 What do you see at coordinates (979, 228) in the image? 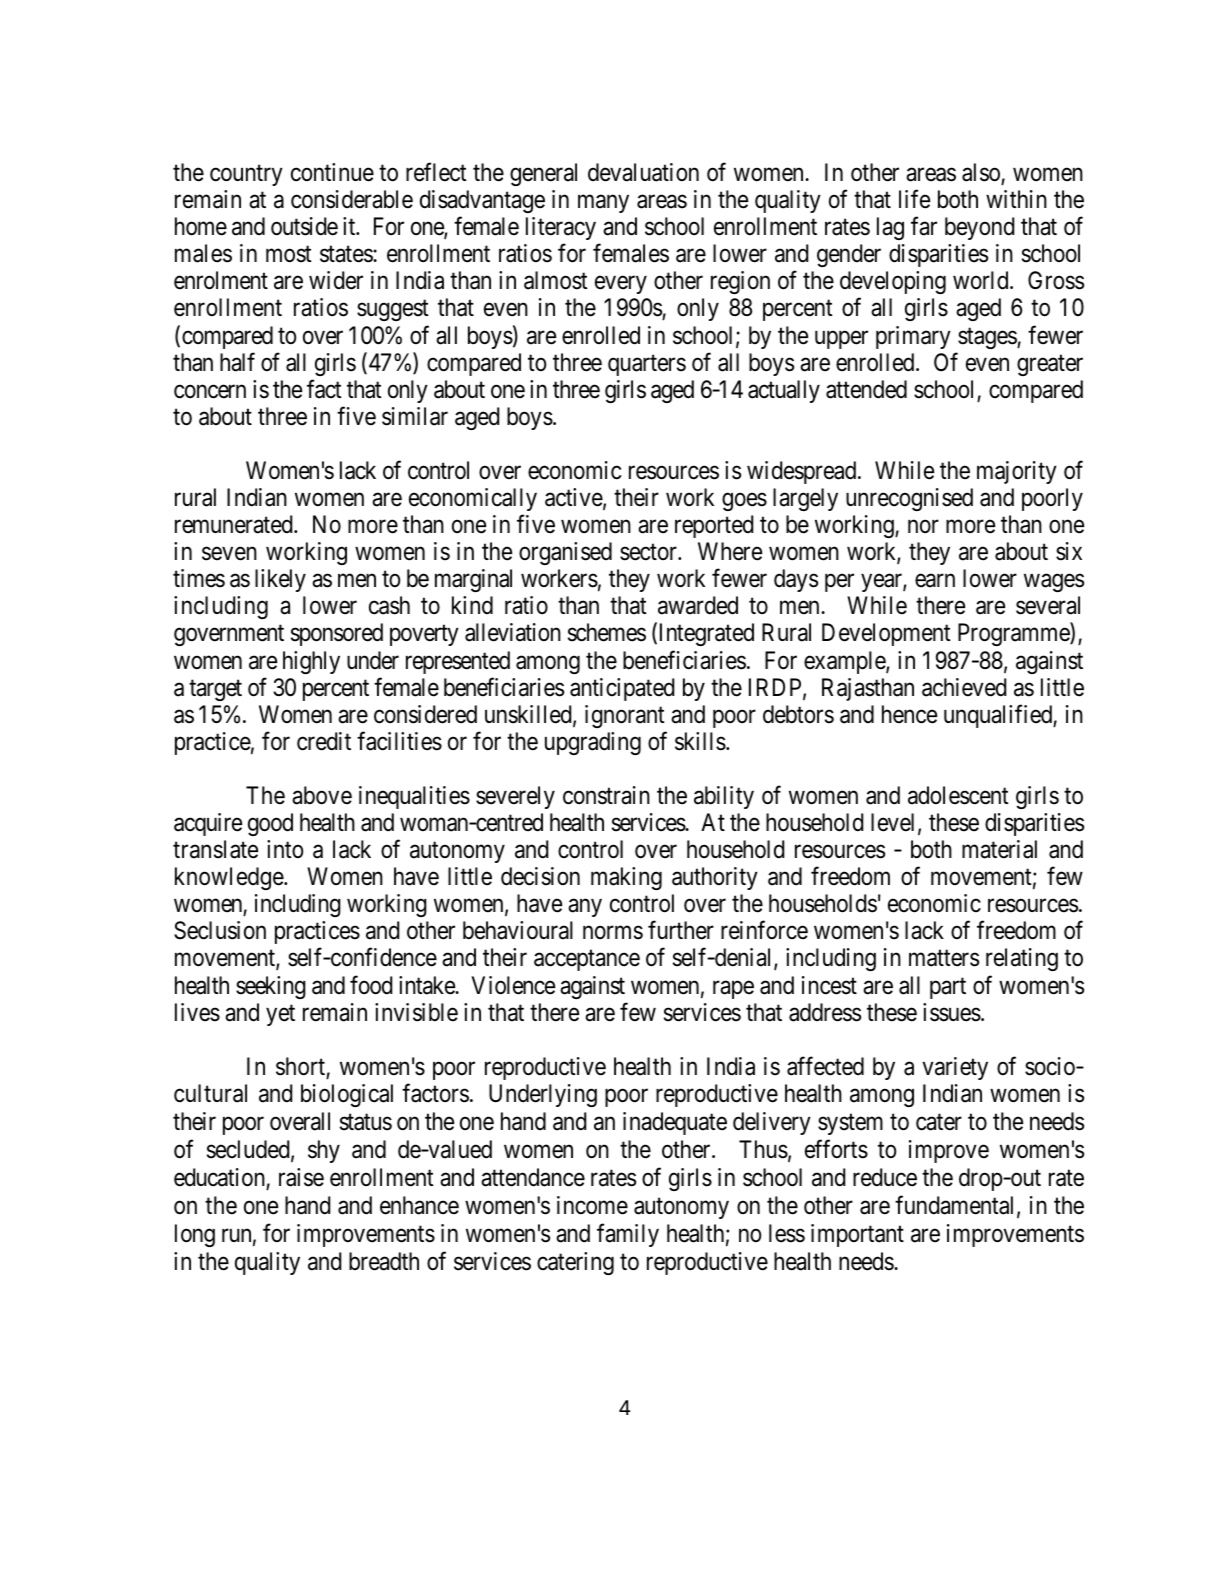
I see `beyond` at bounding box center [979, 228].
